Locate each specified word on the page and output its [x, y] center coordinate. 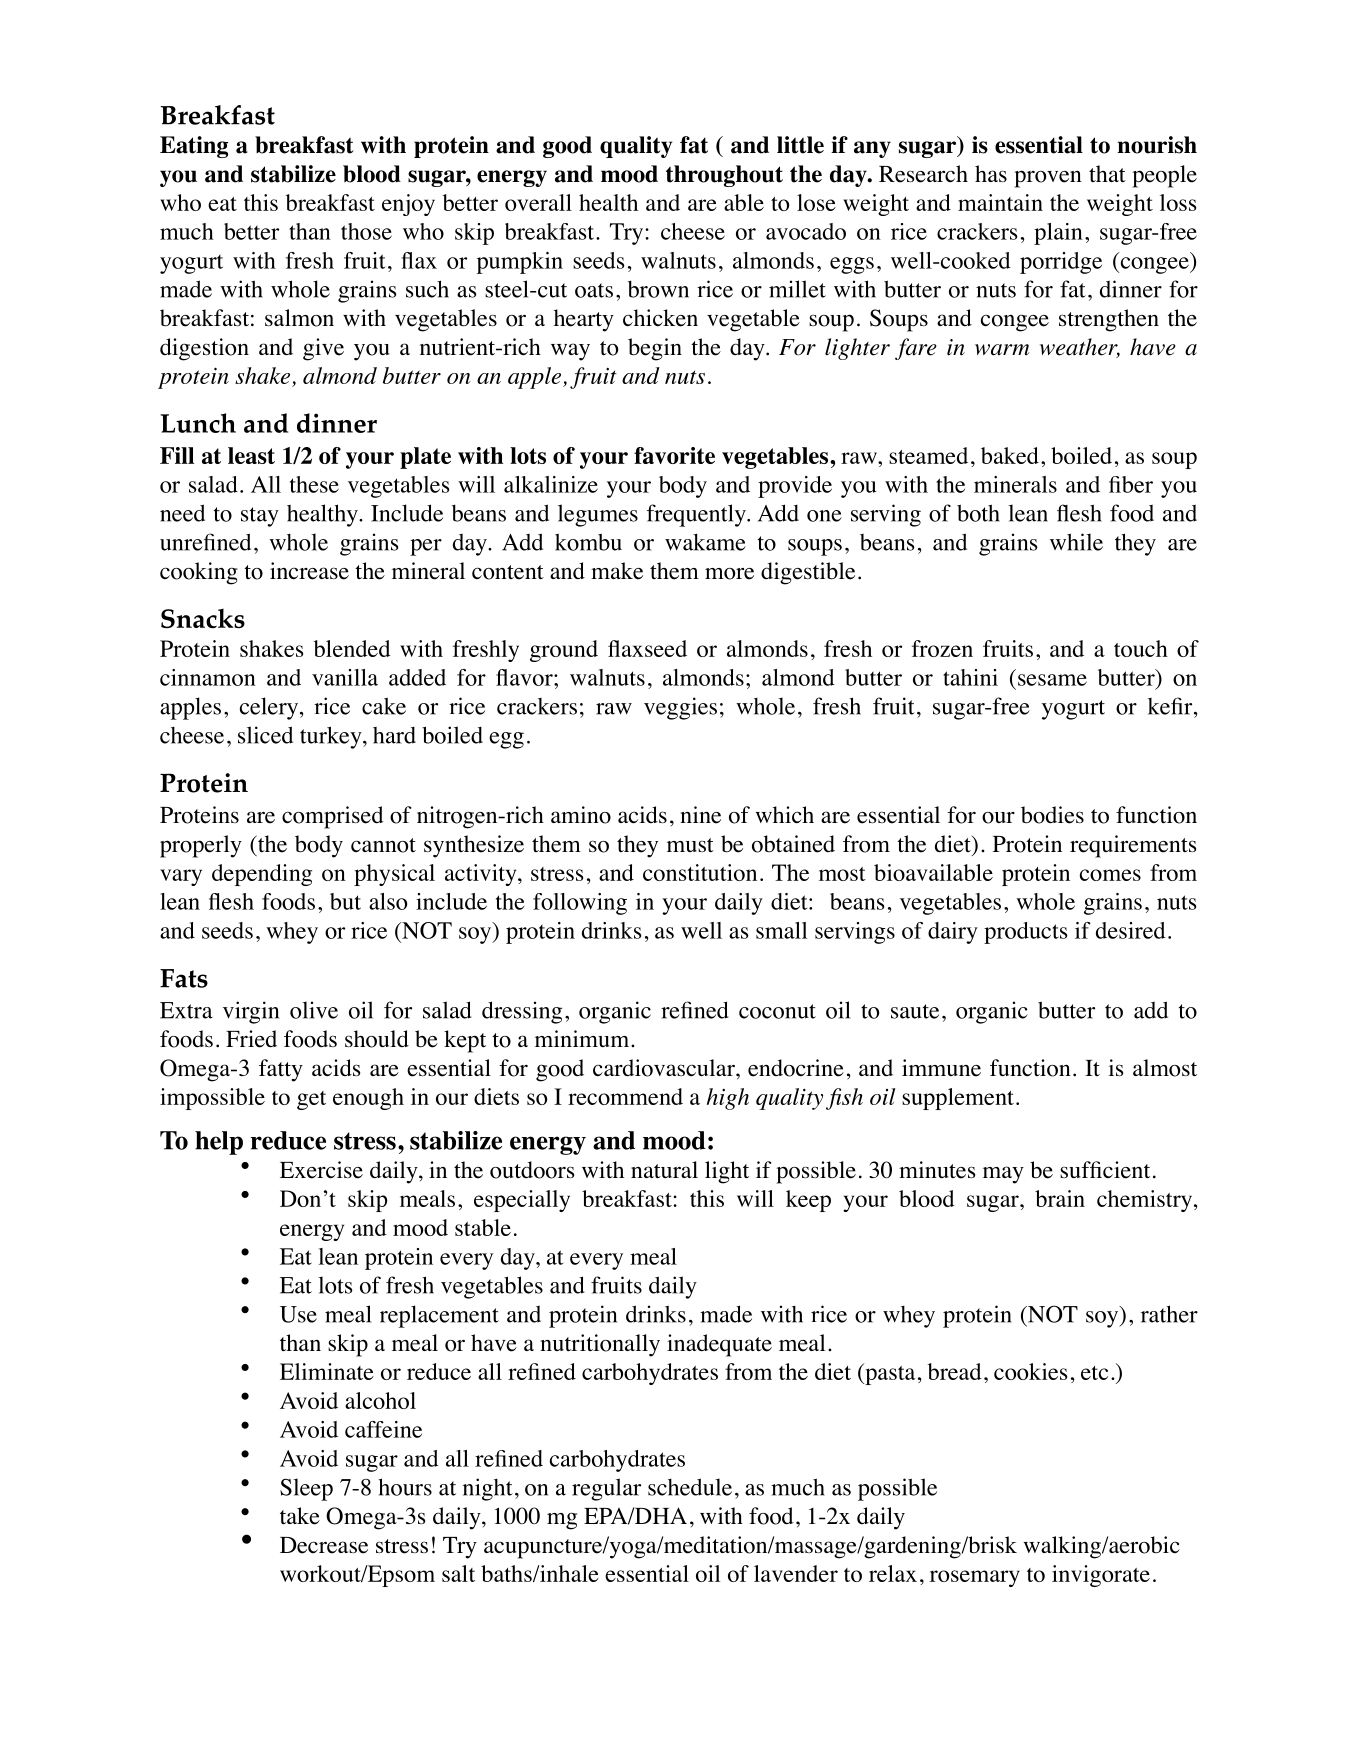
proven [1048, 179]
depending [262, 875]
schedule [690, 1487]
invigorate [1101, 1576]
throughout [724, 176]
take [300, 1516]
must [690, 845]
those [366, 231]
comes [1110, 875]
